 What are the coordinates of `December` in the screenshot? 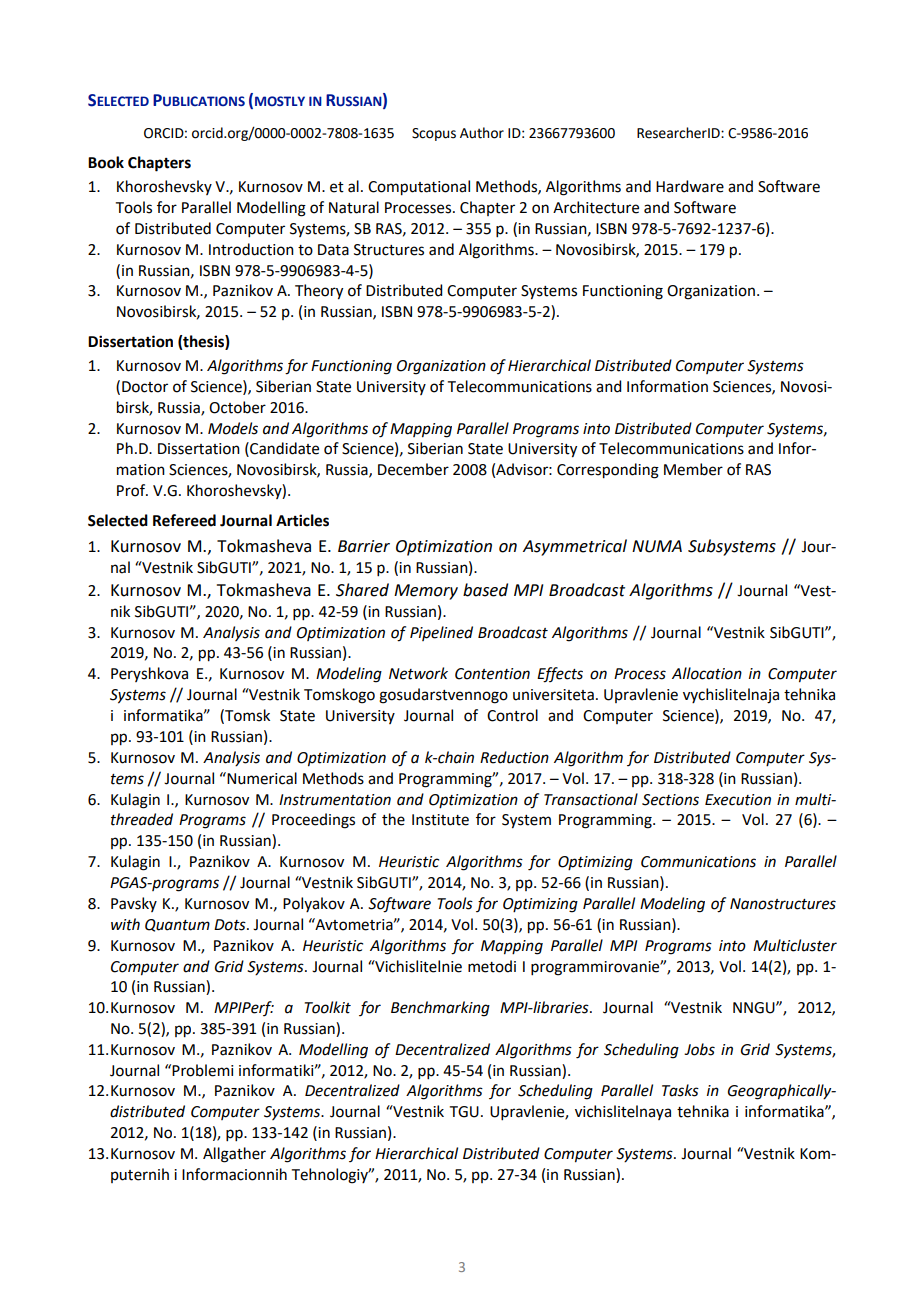 It's located at (413, 469).
